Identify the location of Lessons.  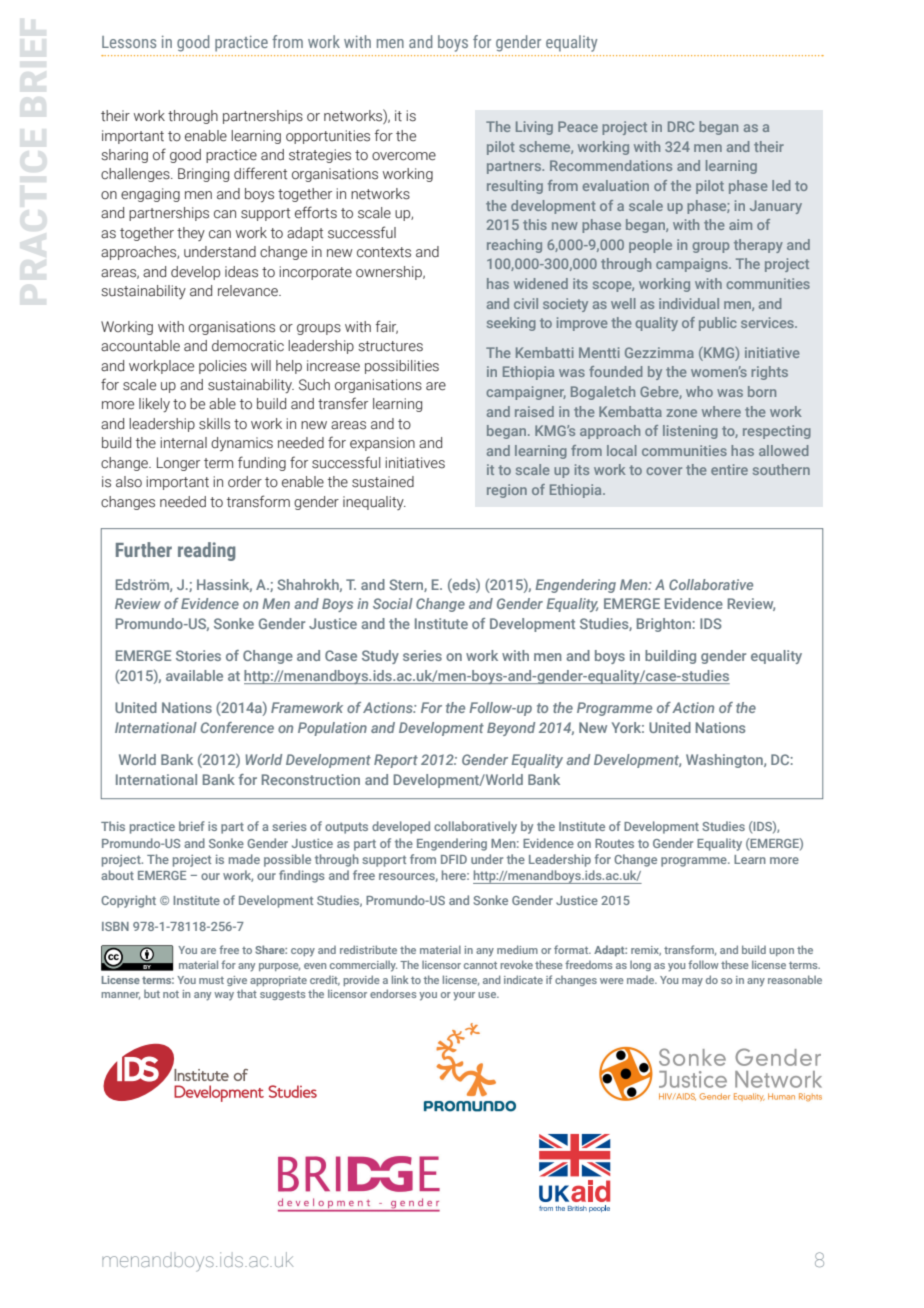
(129, 42).
